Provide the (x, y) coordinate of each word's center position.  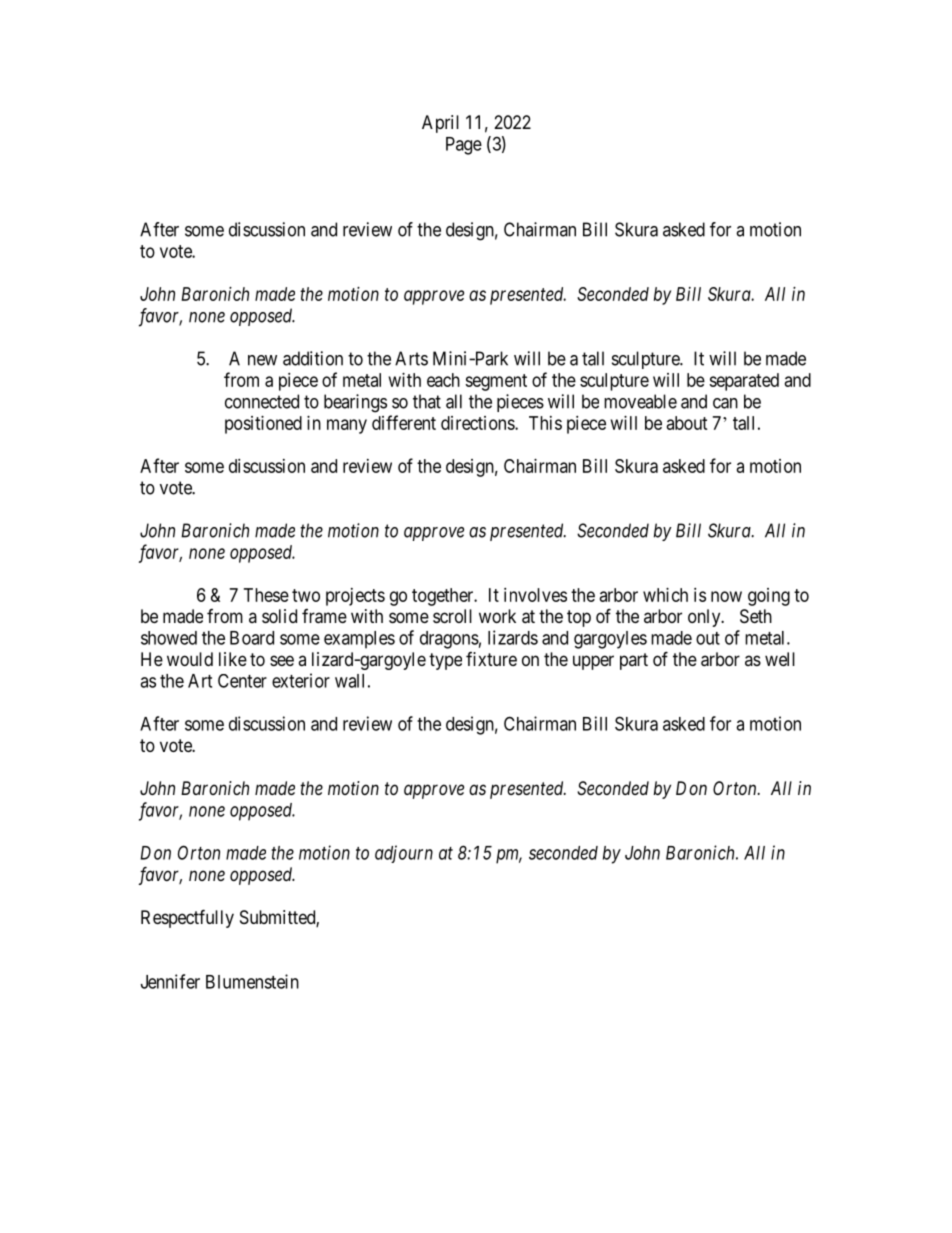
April (440, 124)
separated (744, 382)
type (445, 661)
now (726, 596)
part (634, 661)
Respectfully (187, 918)
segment (496, 382)
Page (464, 146)
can (725, 403)
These (266, 595)
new (262, 360)
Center (242, 681)
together (444, 597)
